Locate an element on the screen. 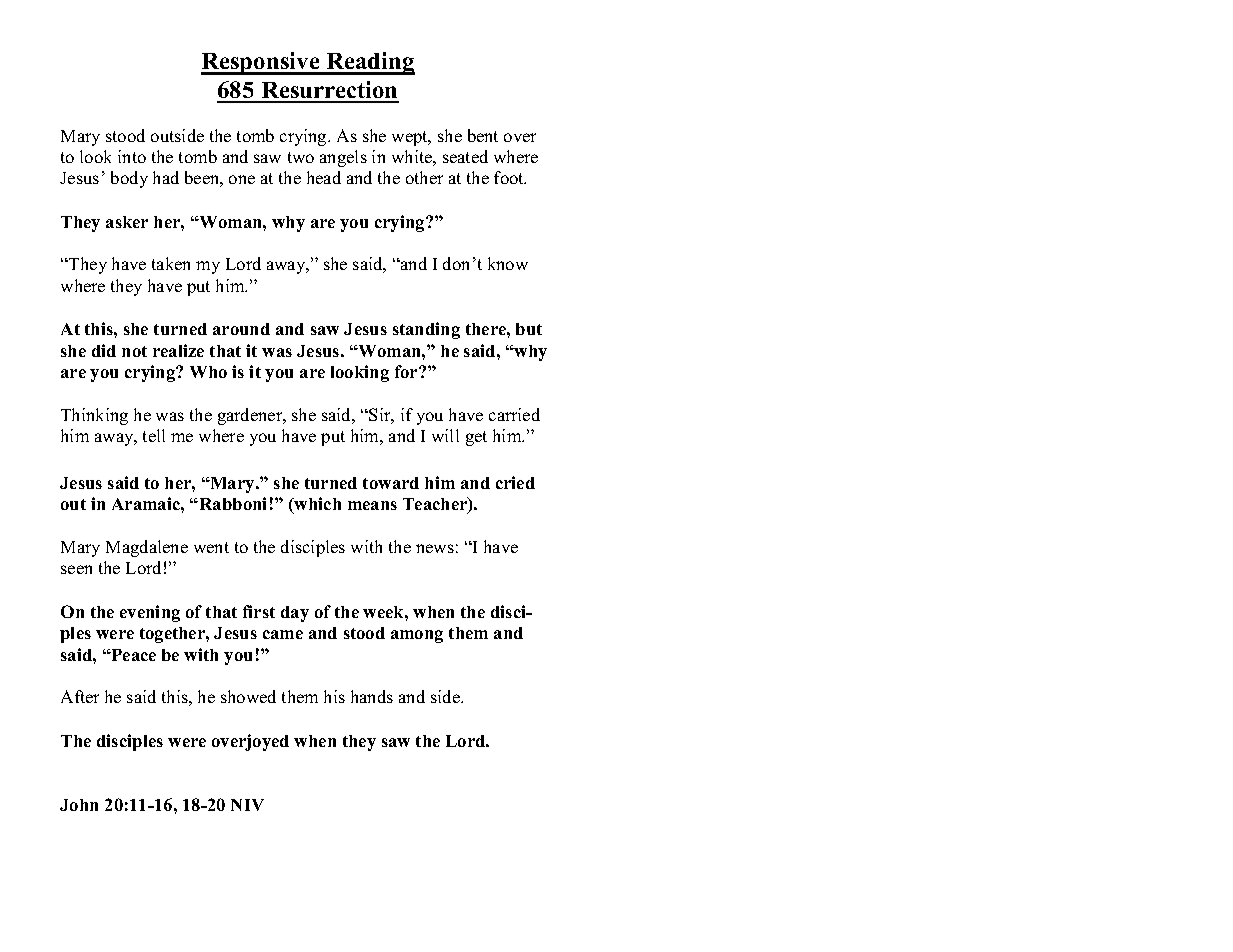 The height and width of the screenshot is (952, 1233). tell is located at coordinates (154, 435).
